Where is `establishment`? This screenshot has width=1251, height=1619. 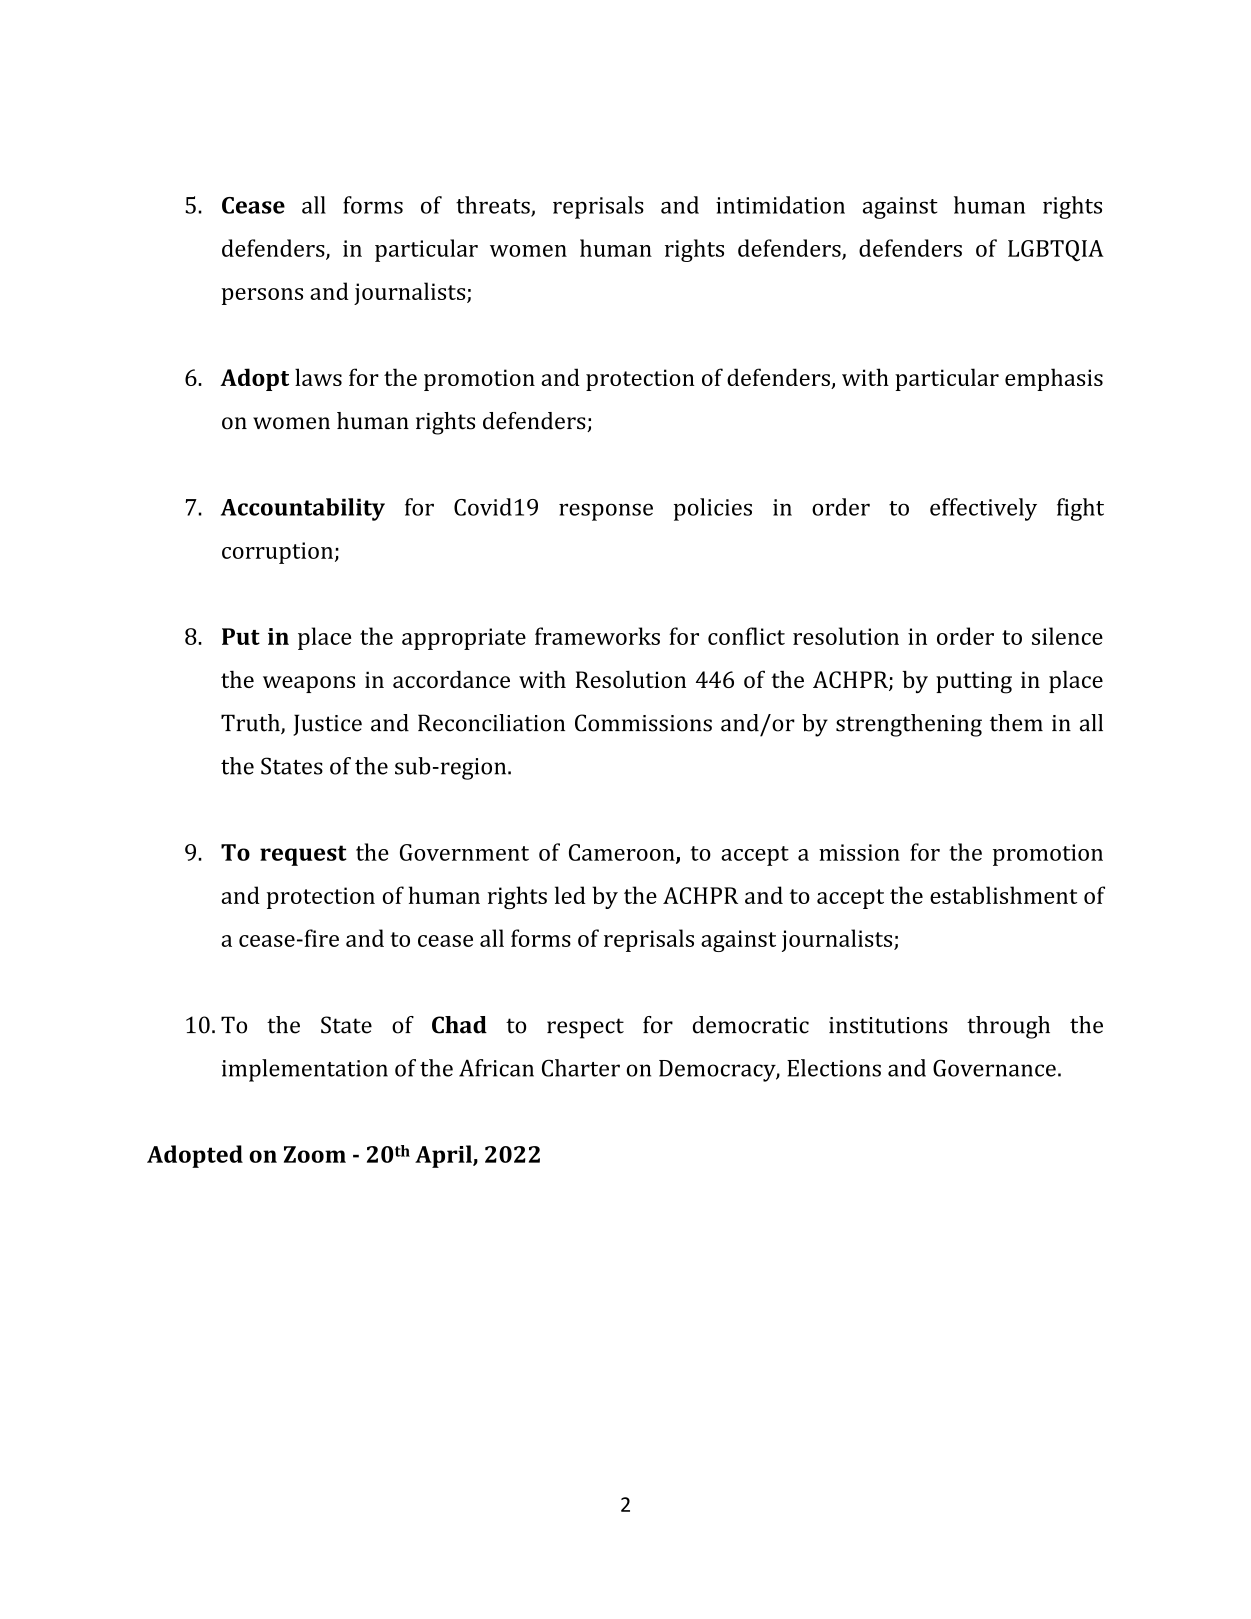 establishment is located at coordinates (1003, 895).
